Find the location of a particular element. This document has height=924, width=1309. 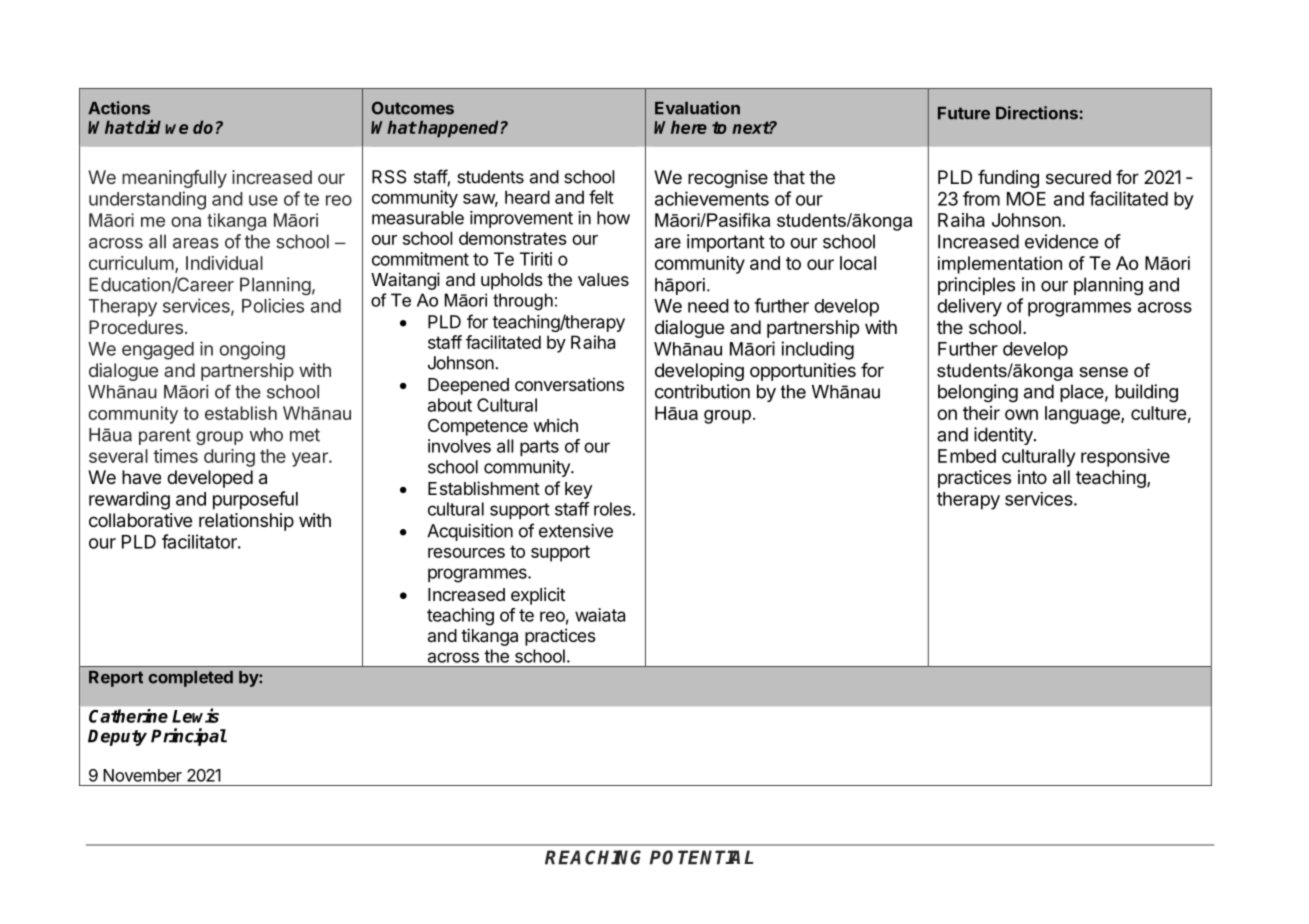

responsive is located at coordinates (1125, 458).
